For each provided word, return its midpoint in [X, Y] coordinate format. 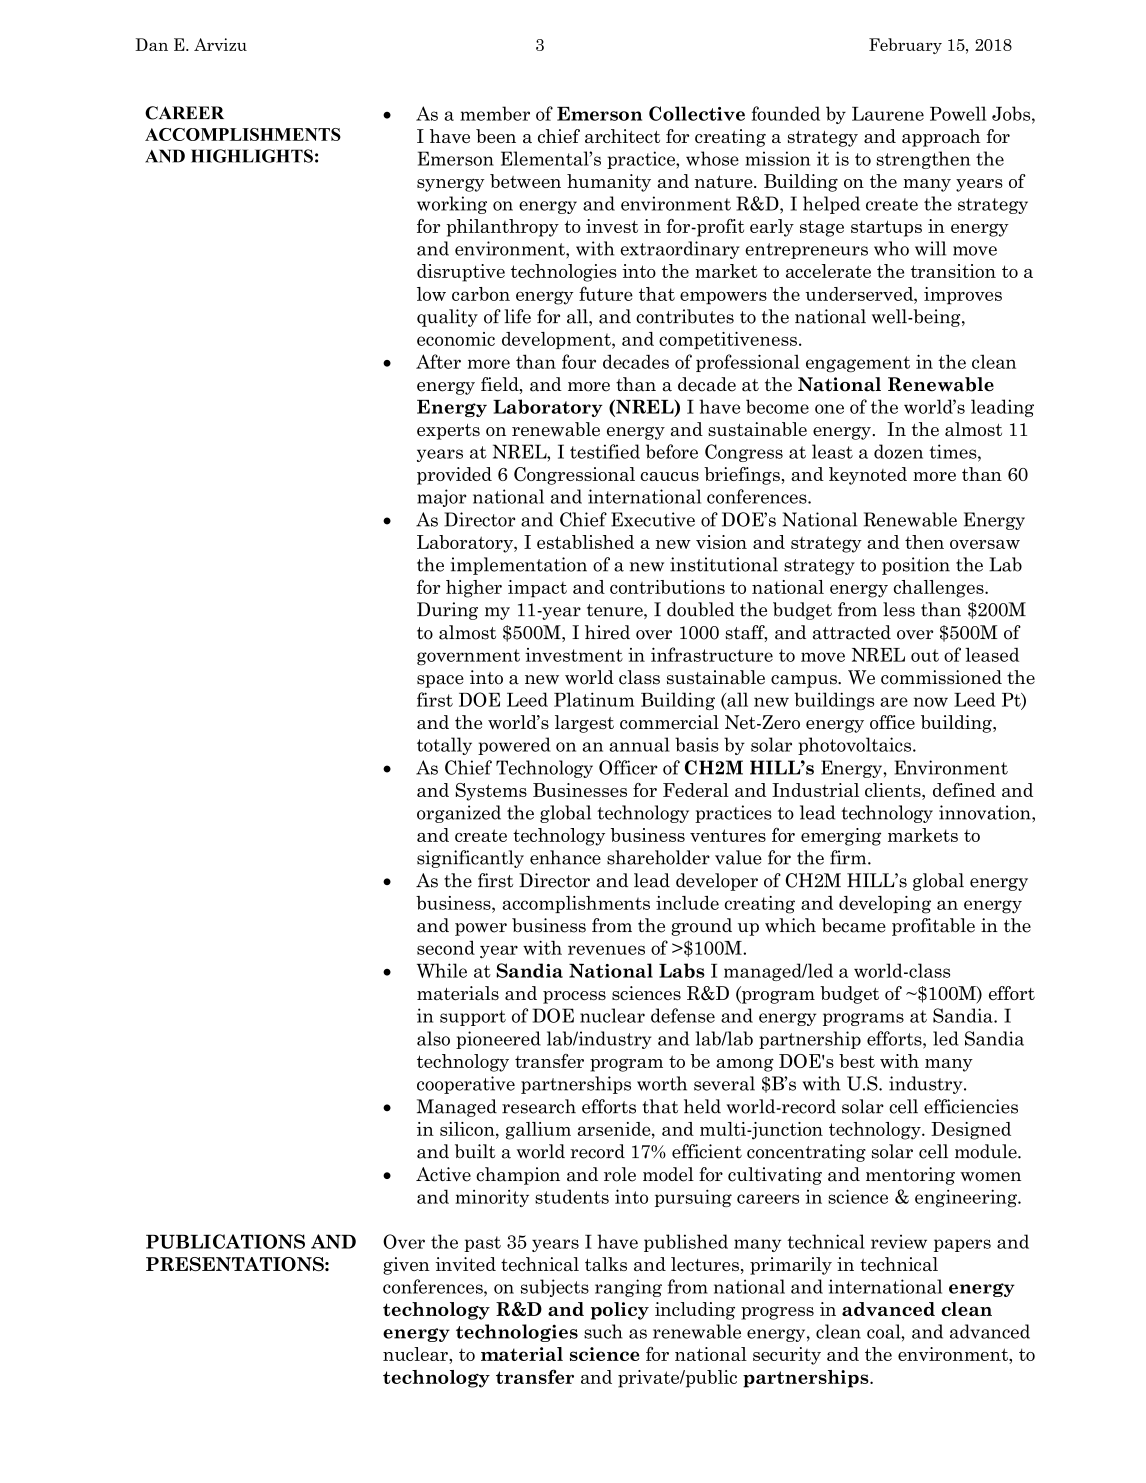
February [905, 46]
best [857, 1061]
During [447, 611]
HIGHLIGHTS [252, 156]
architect [622, 136]
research [539, 1106]
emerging [841, 837]
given [406, 1266]
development [557, 340]
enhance [565, 857]
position [916, 566]
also [433, 1038]
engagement [858, 364]
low [431, 294]
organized [459, 814]
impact [537, 589]
